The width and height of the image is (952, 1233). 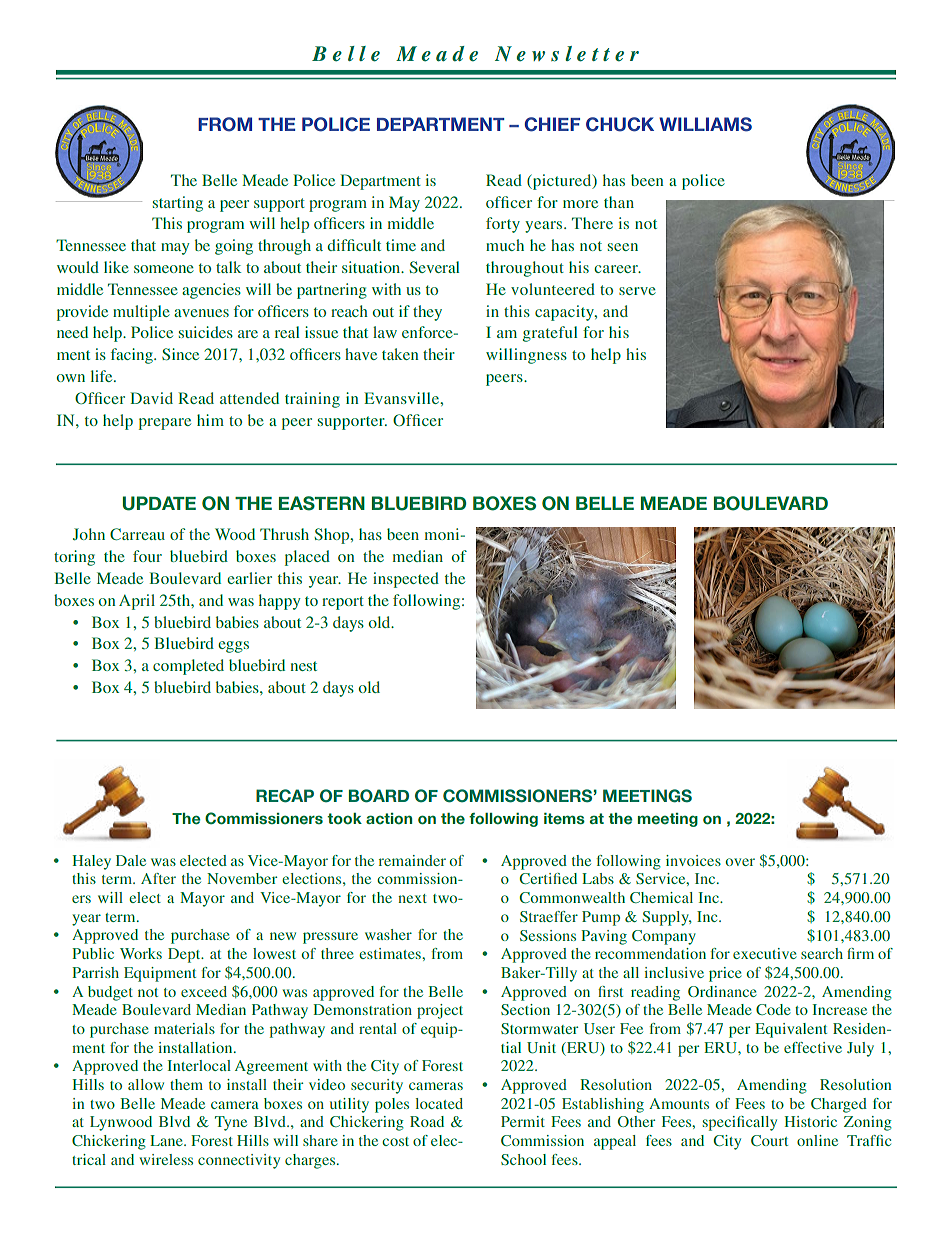 What do you see at coordinates (620, 124) in the image?
I see `CHUCK` at bounding box center [620, 124].
